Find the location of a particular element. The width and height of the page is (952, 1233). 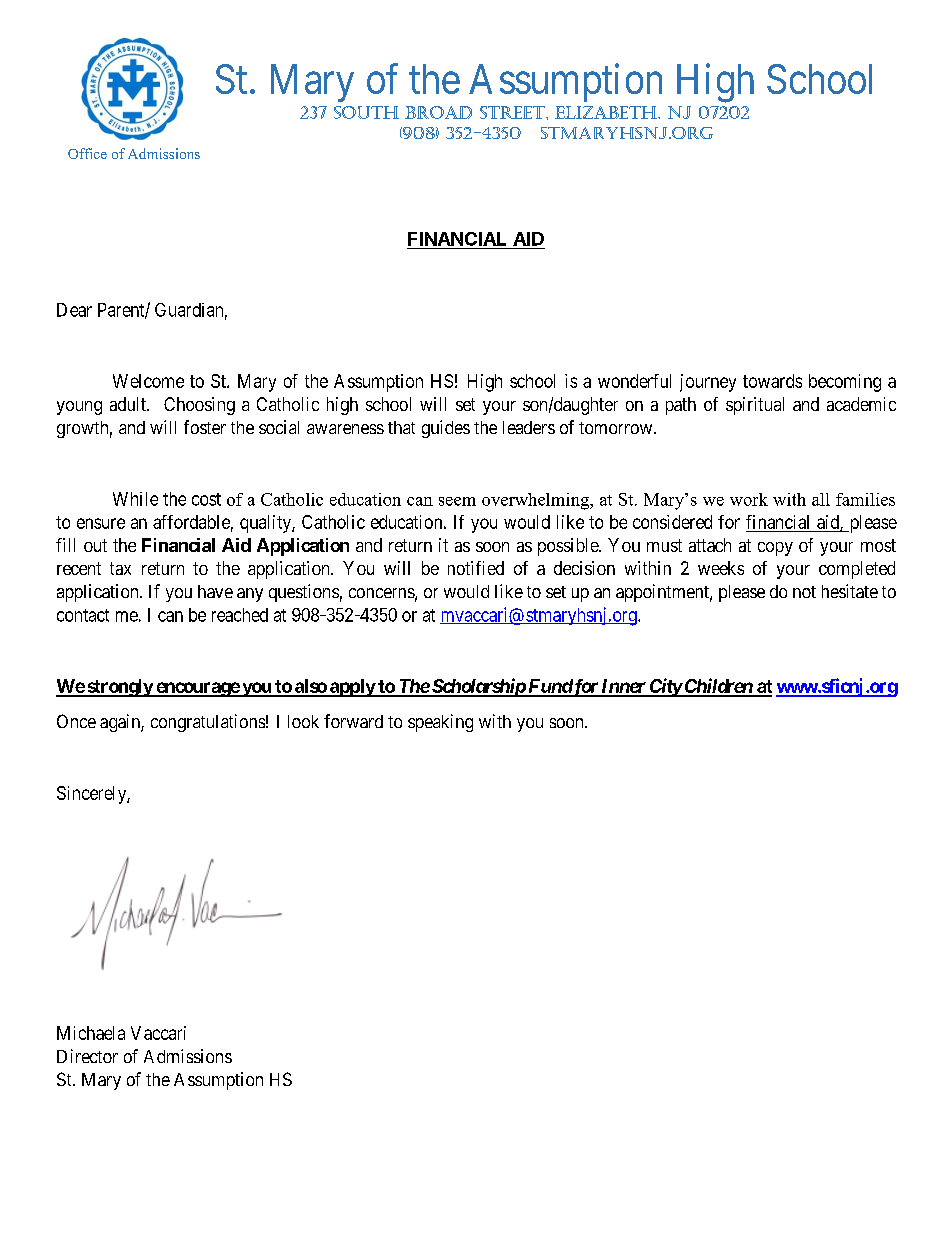

Director is located at coordinates (87, 1056).
